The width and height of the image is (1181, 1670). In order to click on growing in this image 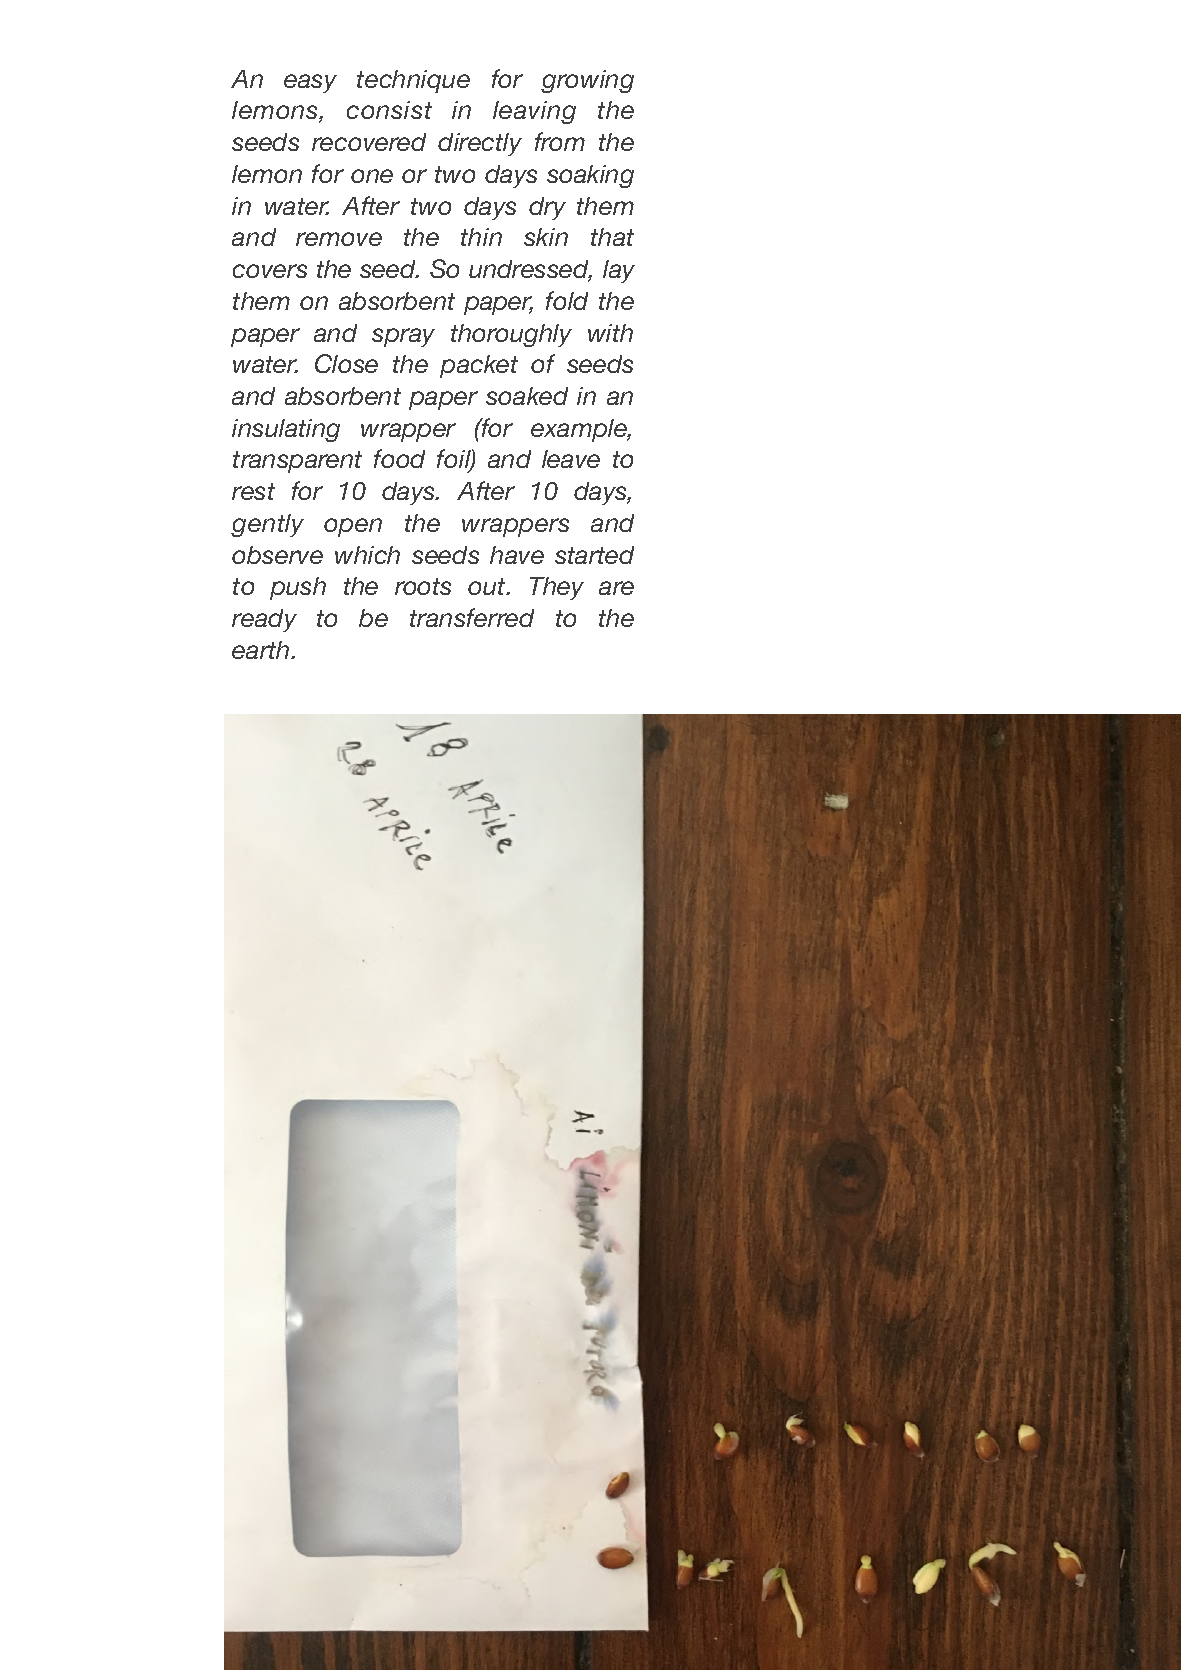, I will do `click(587, 81)`.
